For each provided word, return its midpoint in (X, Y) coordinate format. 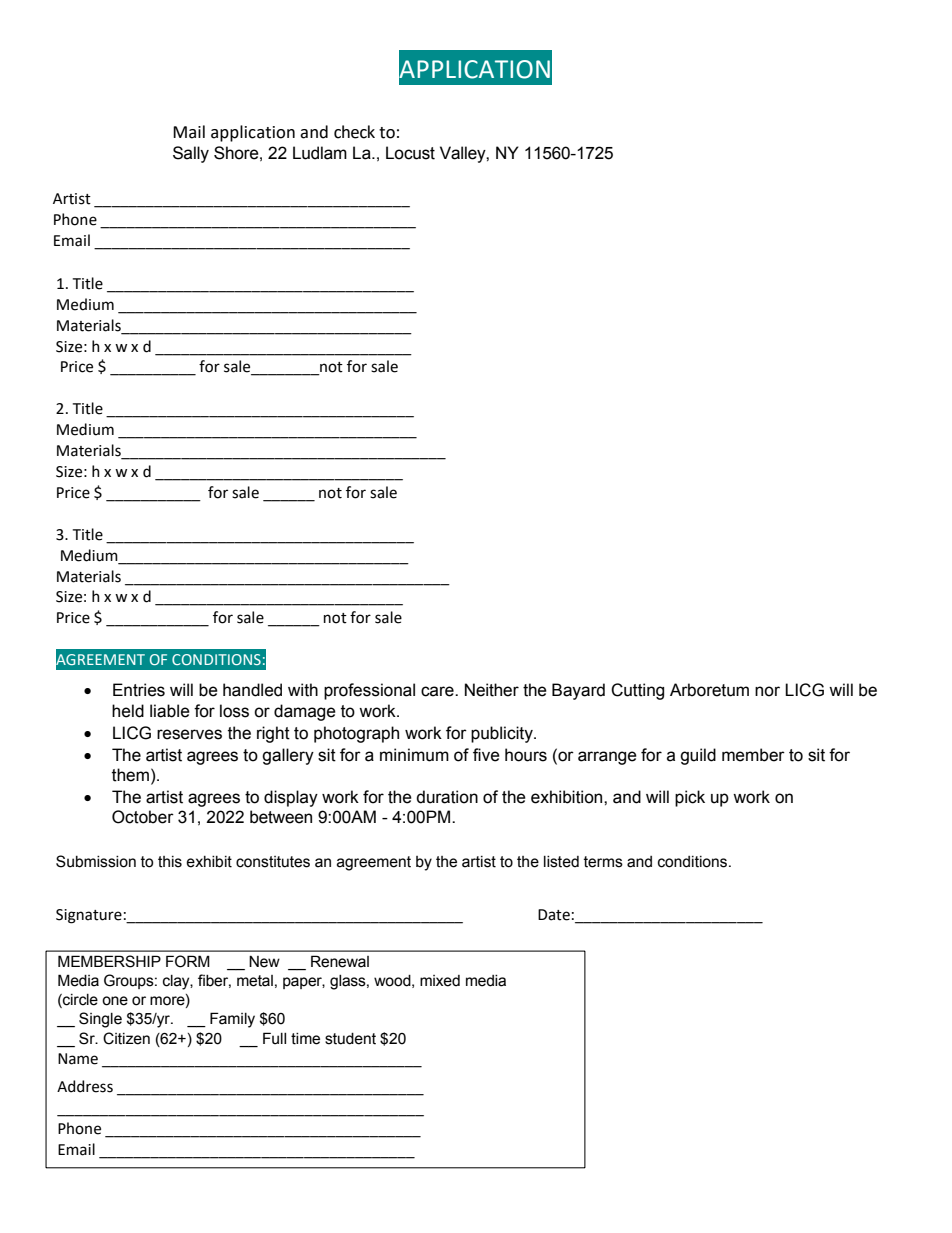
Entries (139, 690)
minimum (414, 755)
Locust (410, 153)
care (438, 691)
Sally (191, 154)
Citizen (126, 1038)
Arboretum (709, 690)
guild (698, 756)
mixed (440, 981)
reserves (189, 734)
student (350, 1039)
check (354, 132)
